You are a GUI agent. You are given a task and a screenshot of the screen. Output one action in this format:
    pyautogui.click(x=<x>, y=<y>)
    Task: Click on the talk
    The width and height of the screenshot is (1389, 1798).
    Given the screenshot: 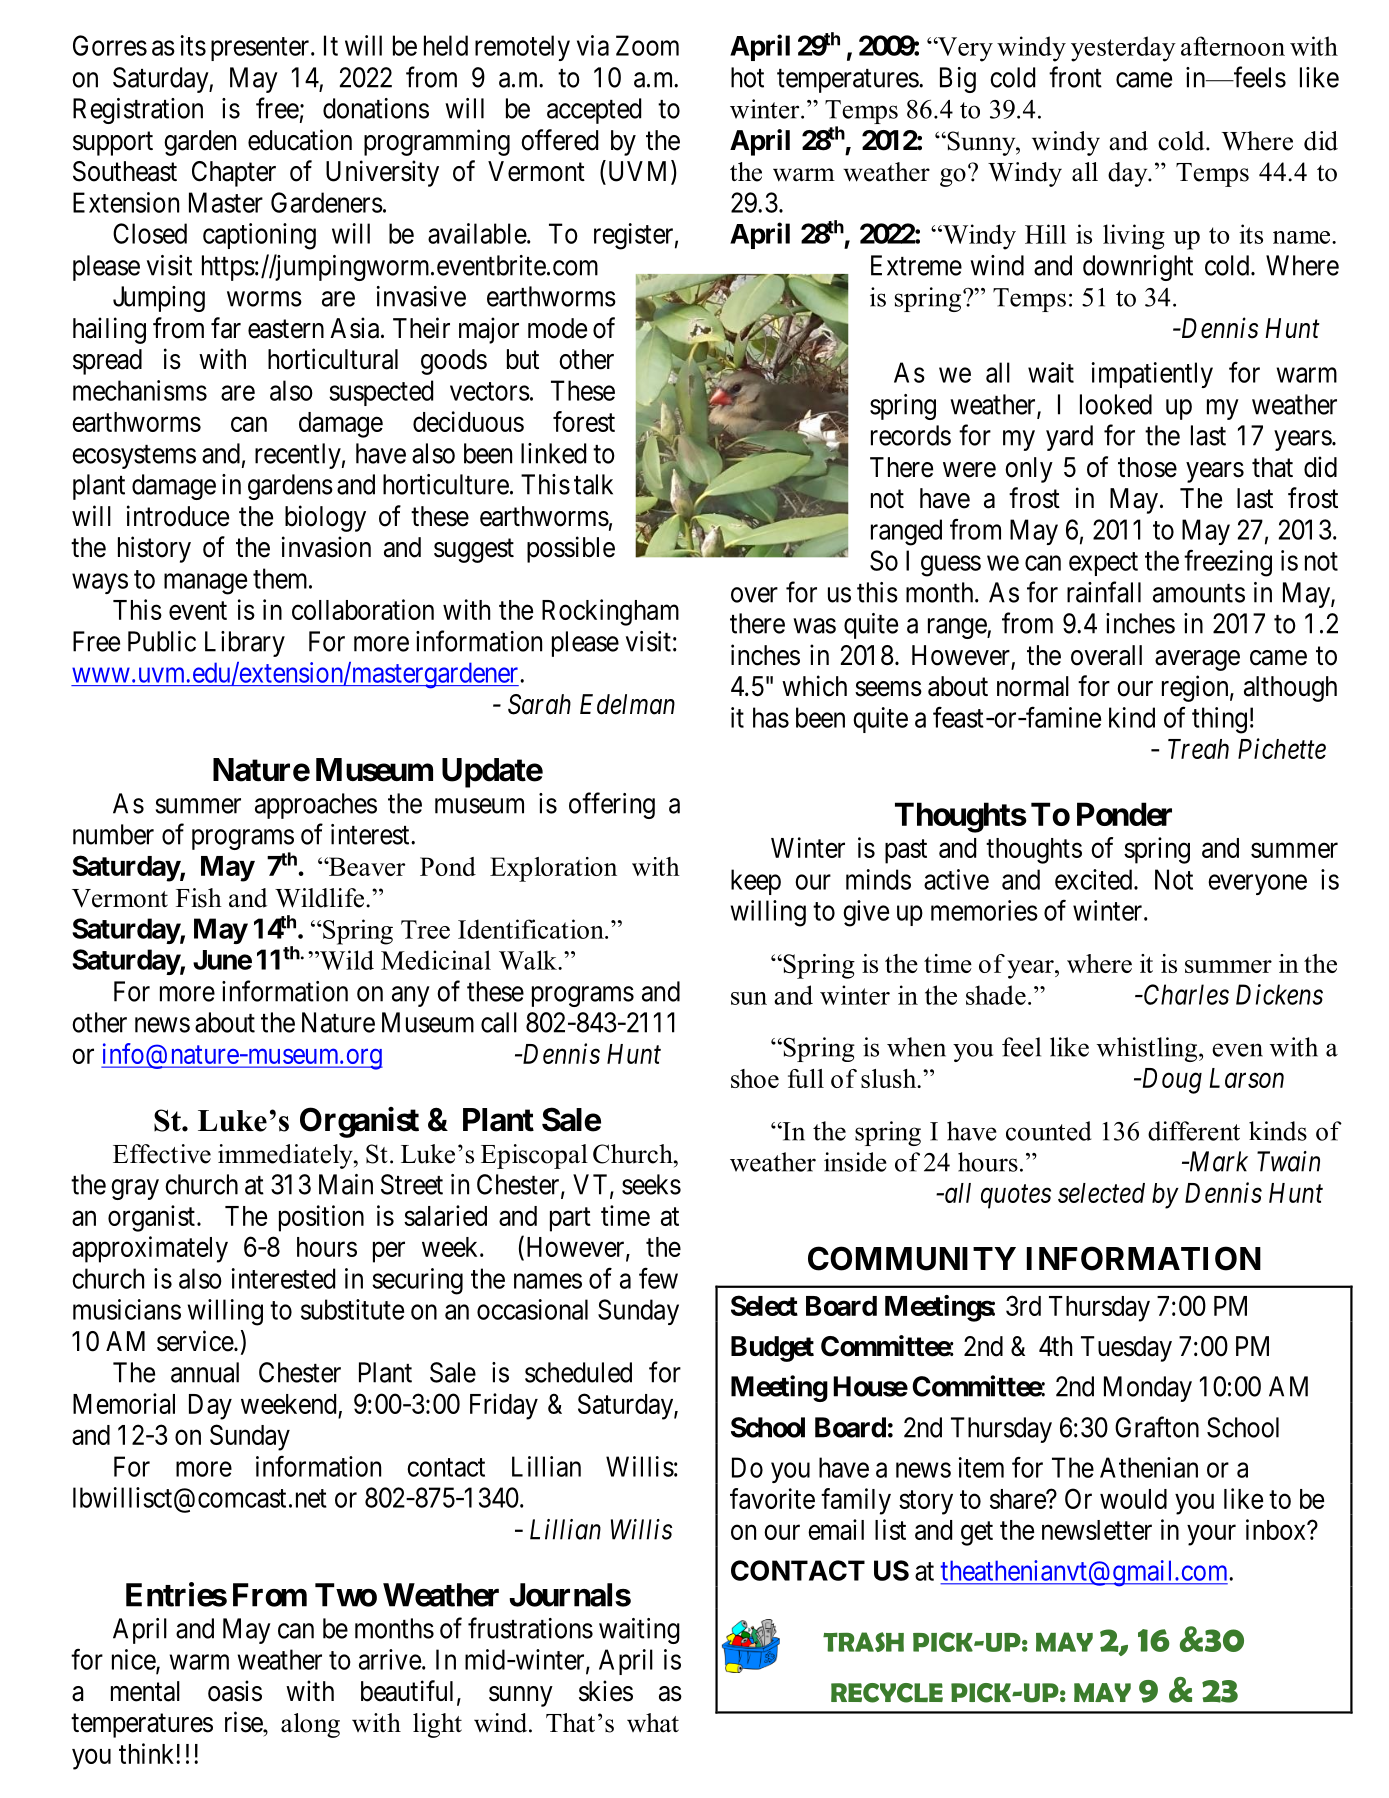 What is the action you would take?
    pyautogui.click(x=593, y=484)
